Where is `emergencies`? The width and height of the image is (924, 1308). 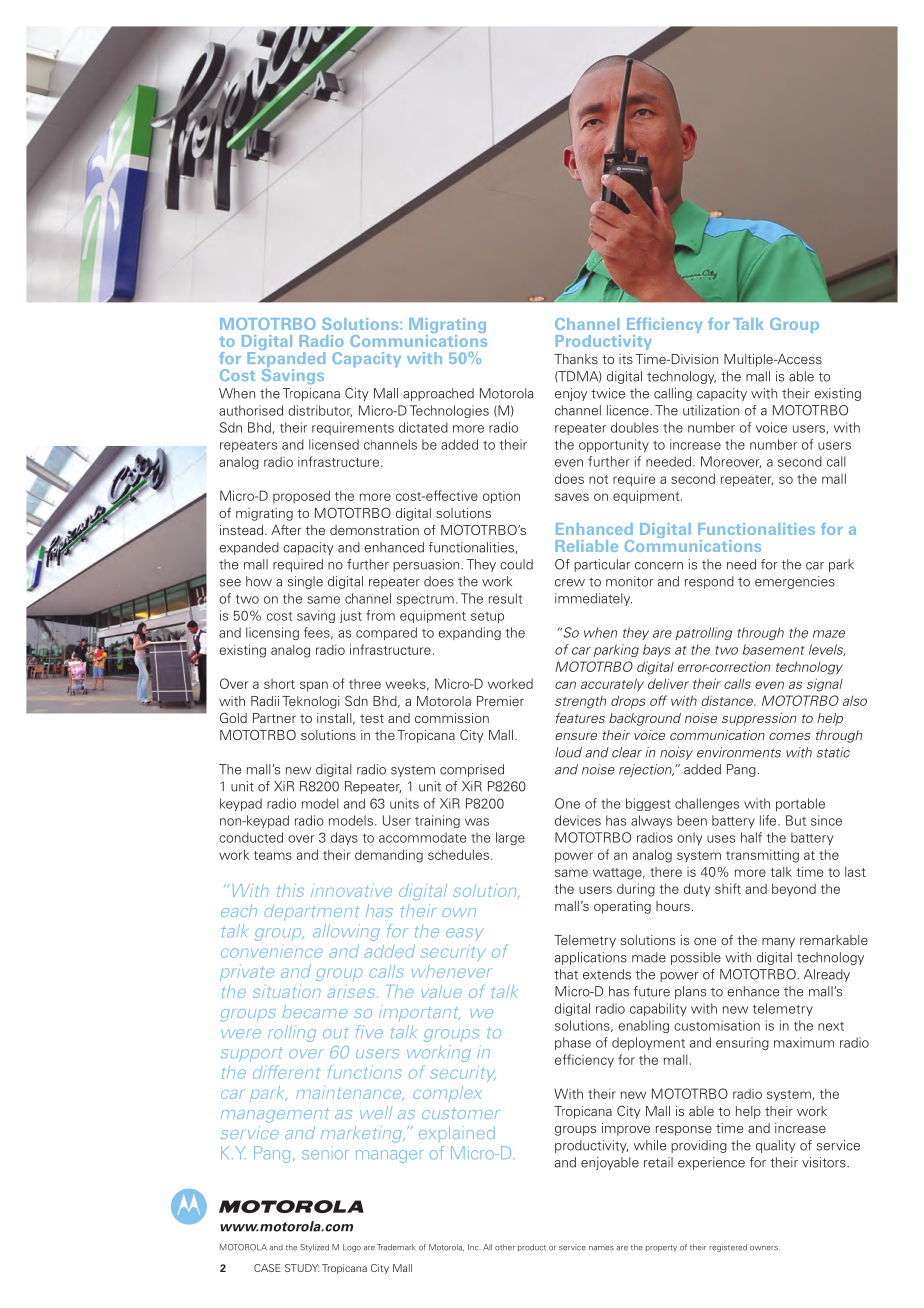
emergencies is located at coordinates (795, 582).
